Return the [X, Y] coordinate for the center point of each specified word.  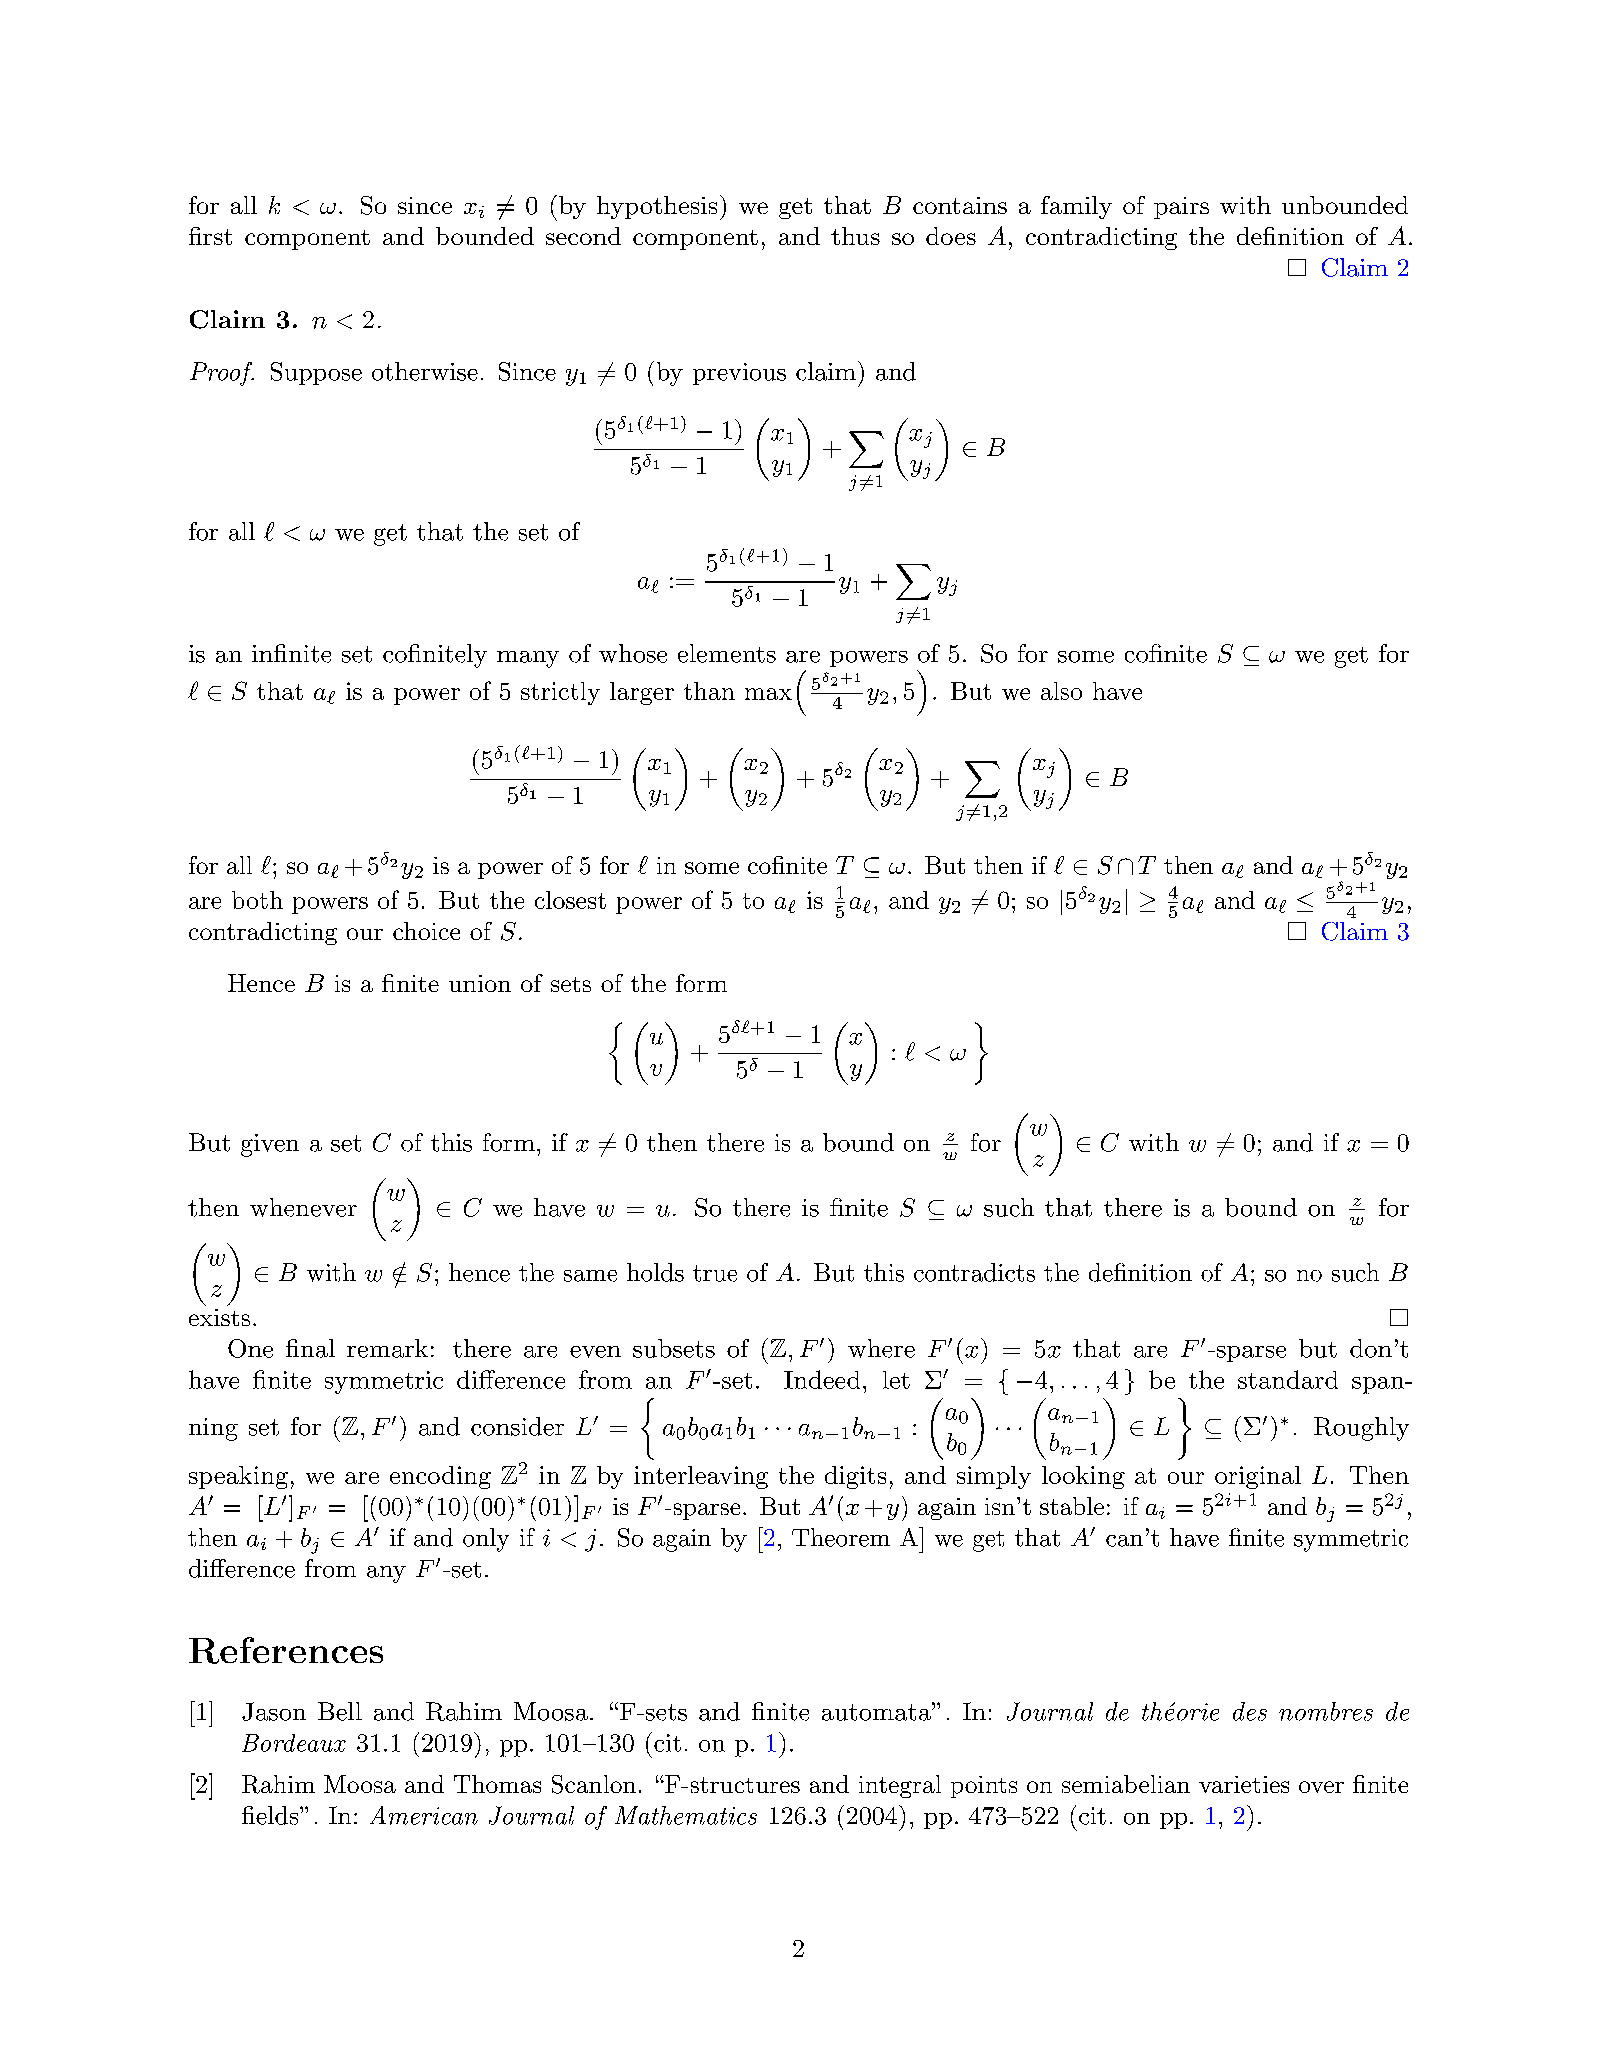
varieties [1244, 1784]
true [715, 1273]
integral [900, 1786]
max [768, 694]
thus [855, 236]
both [257, 900]
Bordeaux [294, 1743]
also [1061, 691]
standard [1288, 1379]
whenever [303, 1207]
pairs [1181, 208]
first [210, 236]
